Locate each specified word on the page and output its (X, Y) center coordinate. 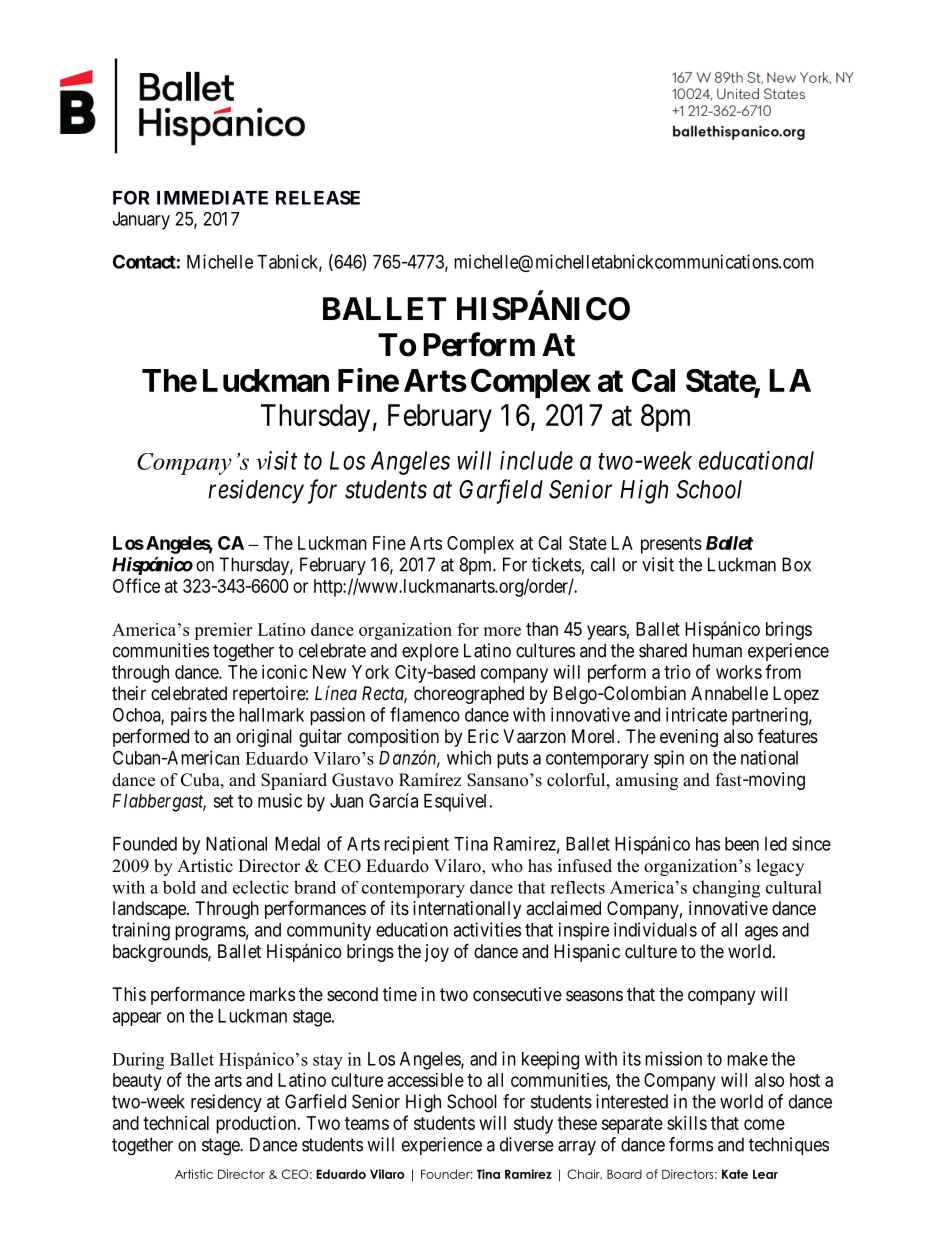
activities (487, 929)
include (536, 460)
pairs (189, 716)
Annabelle (729, 693)
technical (176, 1123)
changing (726, 889)
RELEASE (318, 197)
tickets (556, 564)
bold (179, 887)
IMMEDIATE (212, 198)
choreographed (469, 695)
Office (136, 585)
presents (671, 545)
